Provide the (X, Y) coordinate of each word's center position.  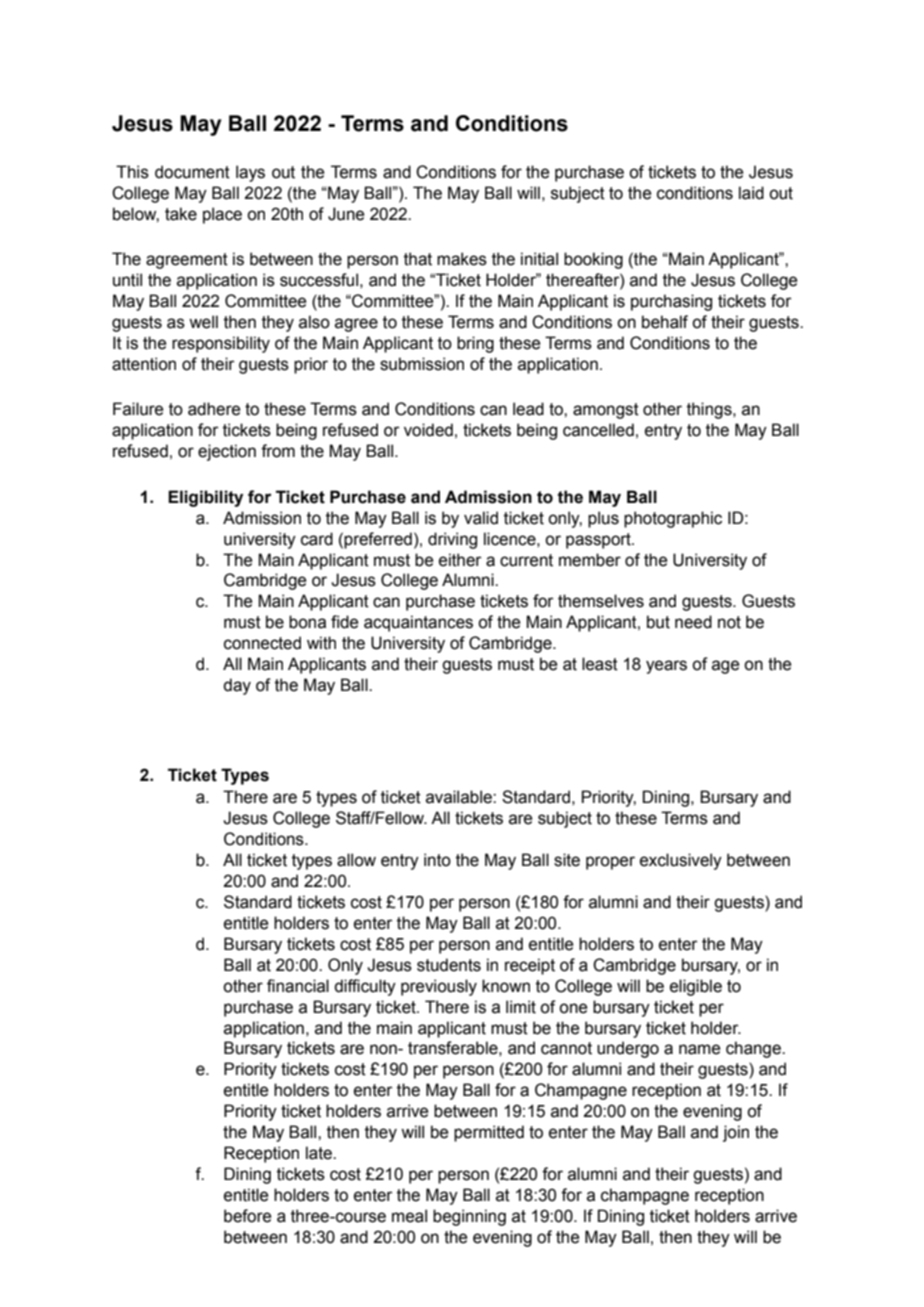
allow (356, 860)
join (736, 1133)
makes (462, 259)
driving (452, 540)
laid (751, 193)
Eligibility (205, 498)
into (437, 860)
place (222, 215)
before (247, 1216)
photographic (673, 519)
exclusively (681, 861)
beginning (469, 1217)
